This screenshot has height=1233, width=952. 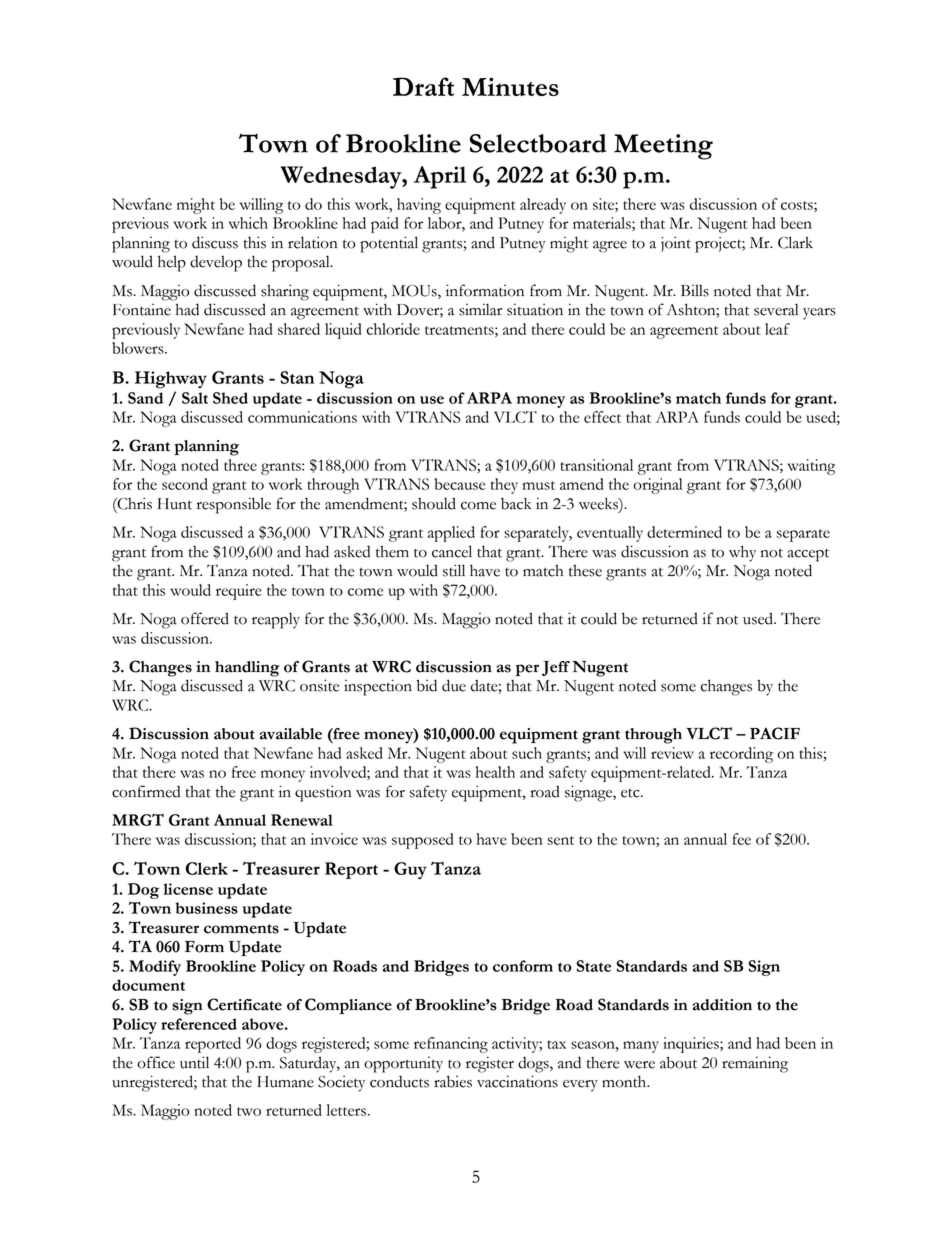 What do you see at coordinates (777, 329) in the screenshot?
I see `leaf` at bounding box center [777, 329].
